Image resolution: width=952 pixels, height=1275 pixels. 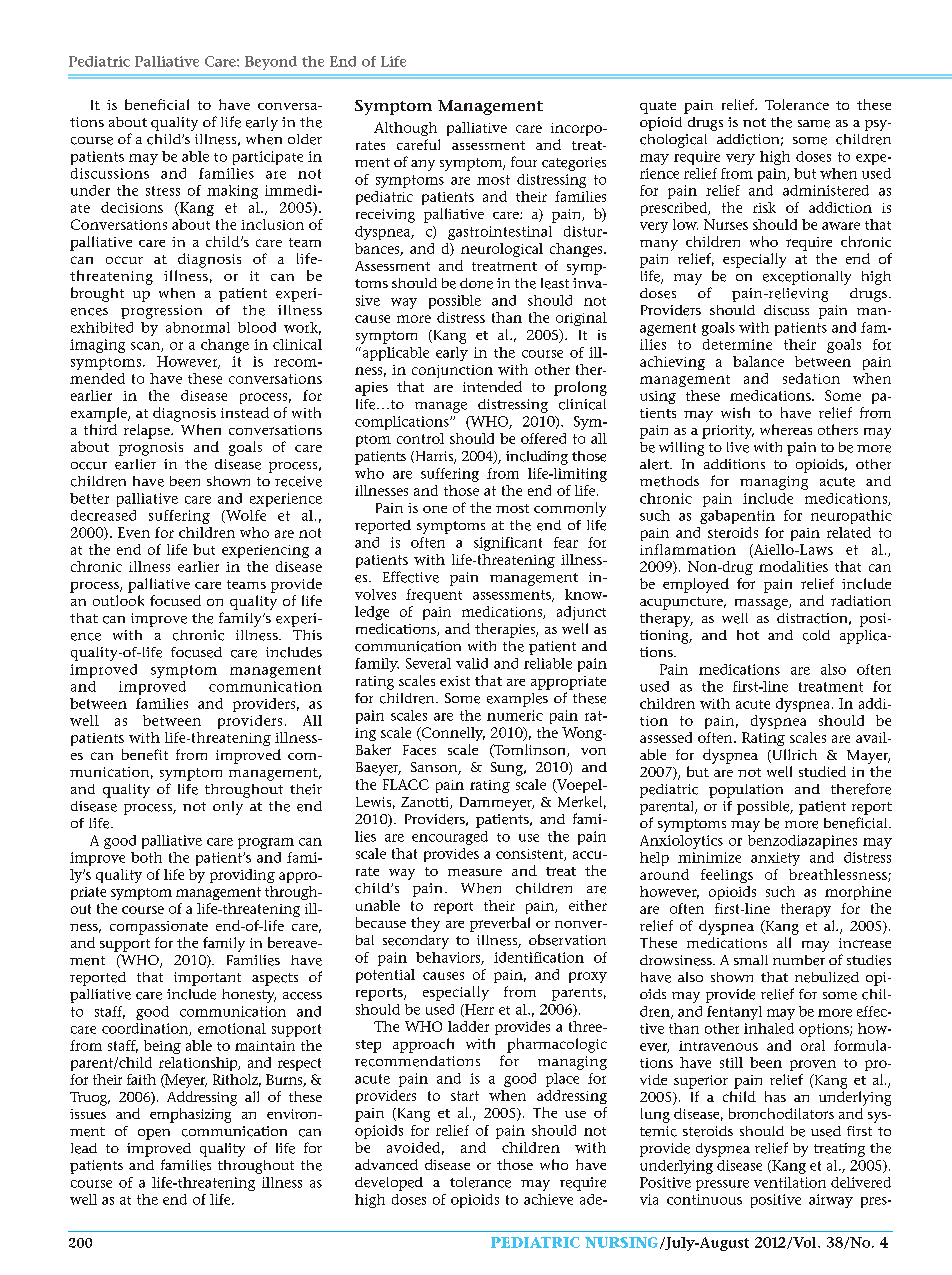 What do you see at coordinates (405, 129) in the image?
I see `Although` at bounding box center [405, 129].
